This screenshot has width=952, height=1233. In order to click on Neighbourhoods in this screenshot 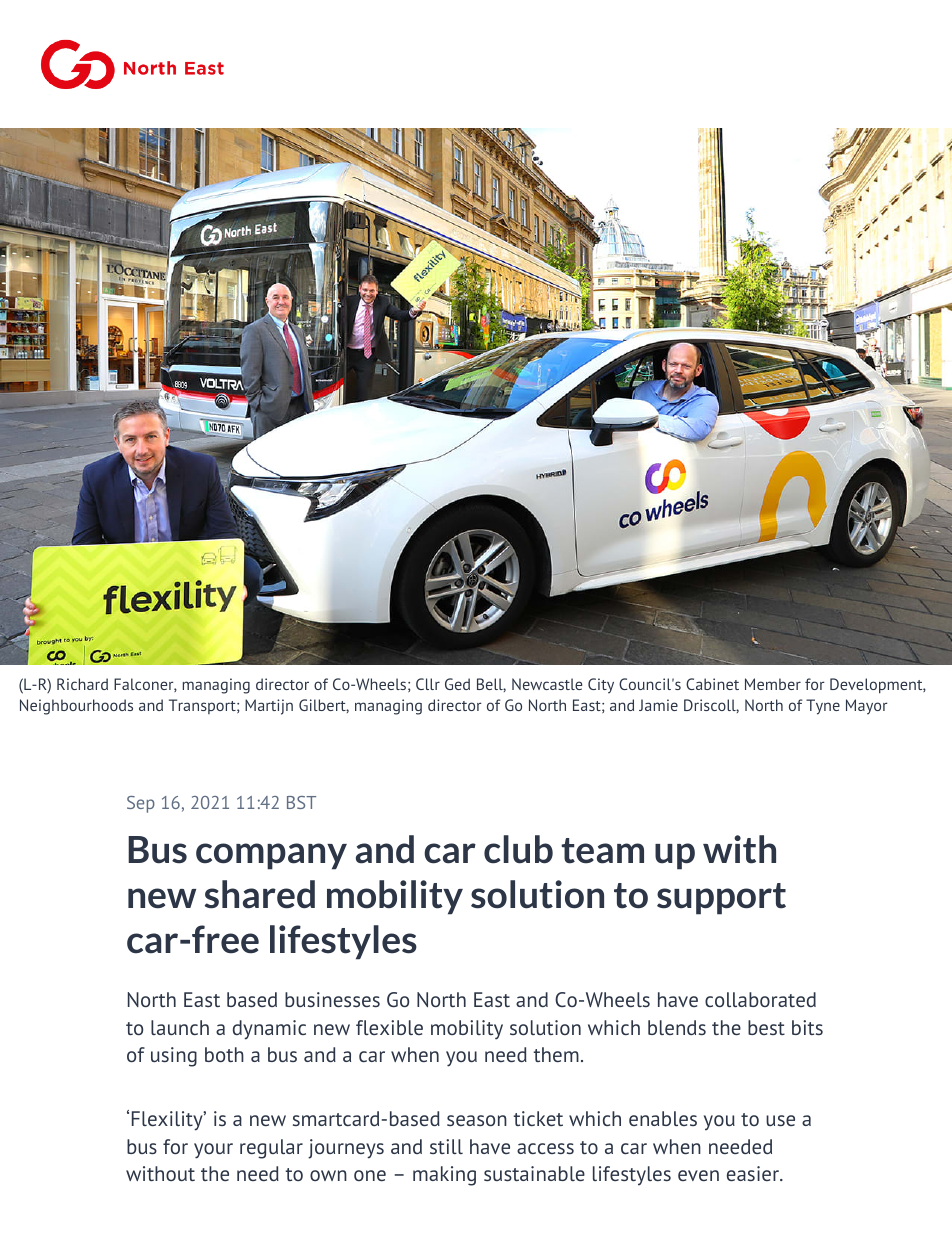, I will do `click(76, 707)`.
